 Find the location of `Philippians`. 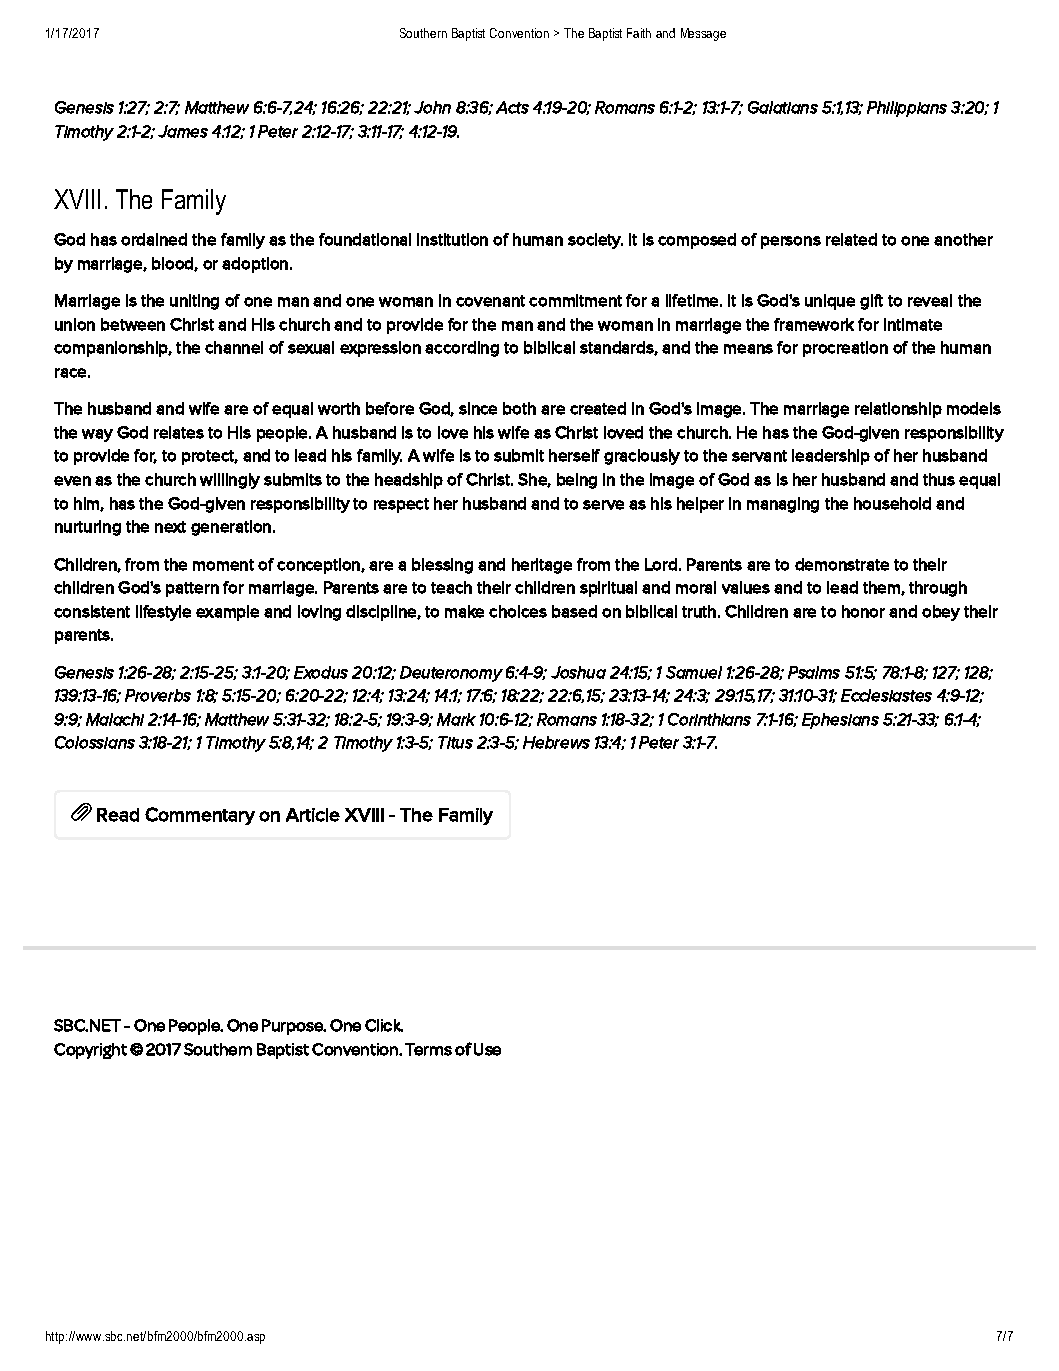

Philippians is located at coordinates (907, 109).
